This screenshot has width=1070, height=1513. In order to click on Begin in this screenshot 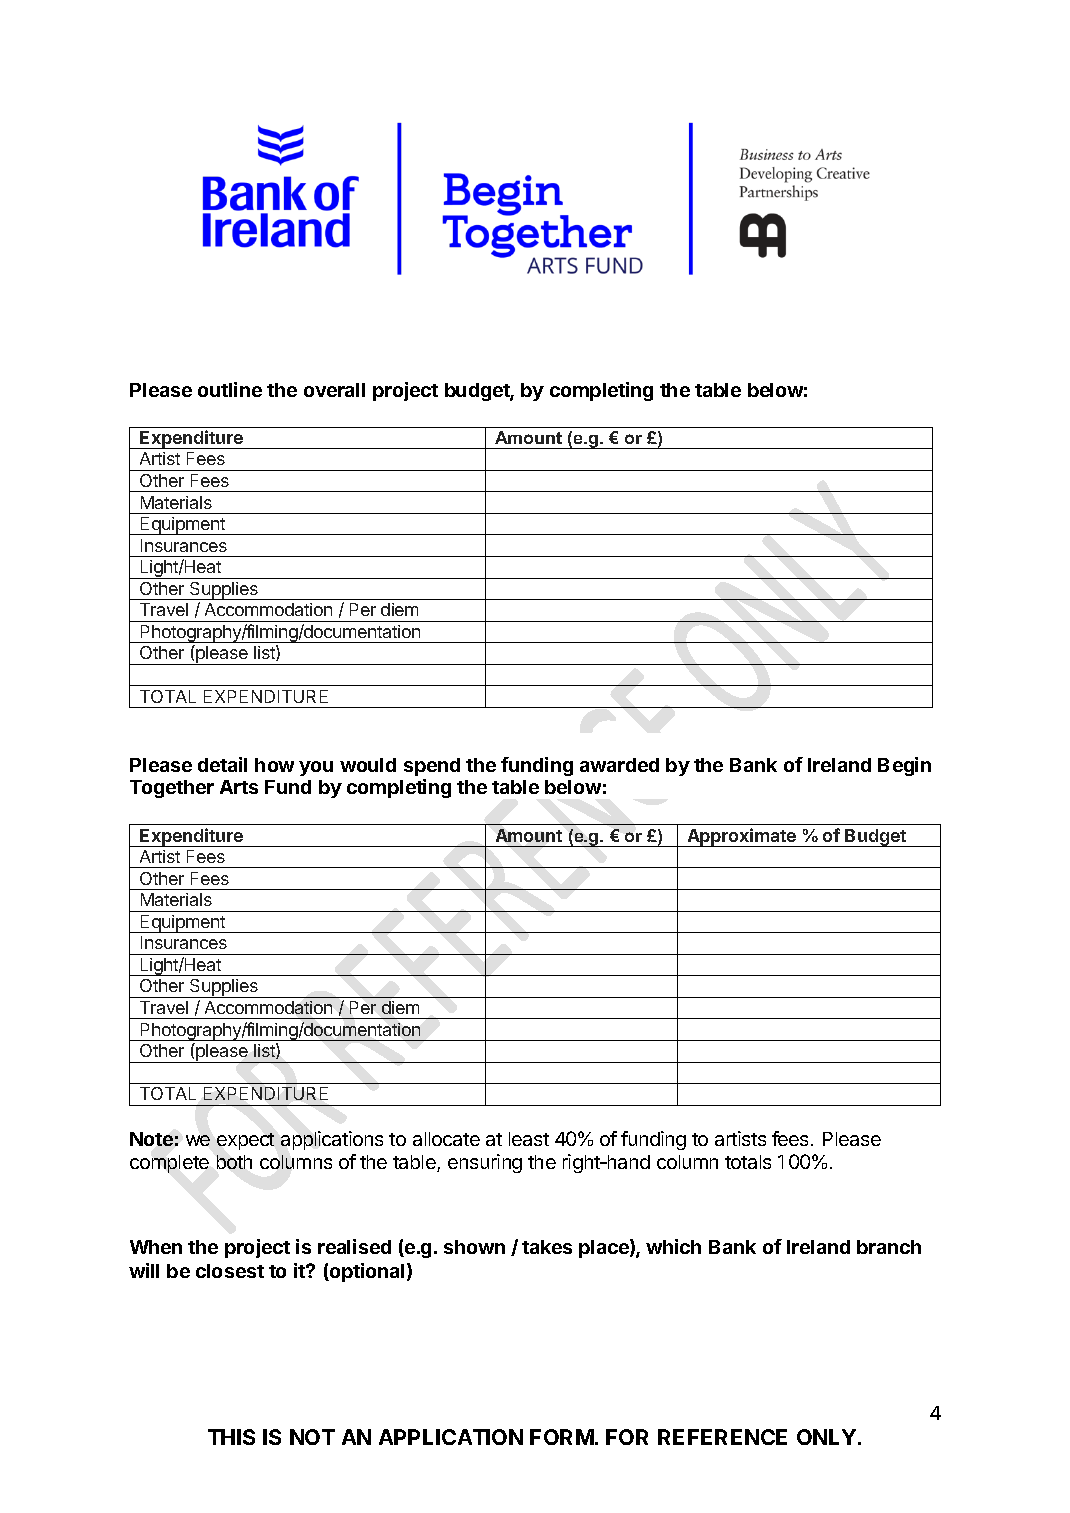, I will do `click(904, 766)`.
